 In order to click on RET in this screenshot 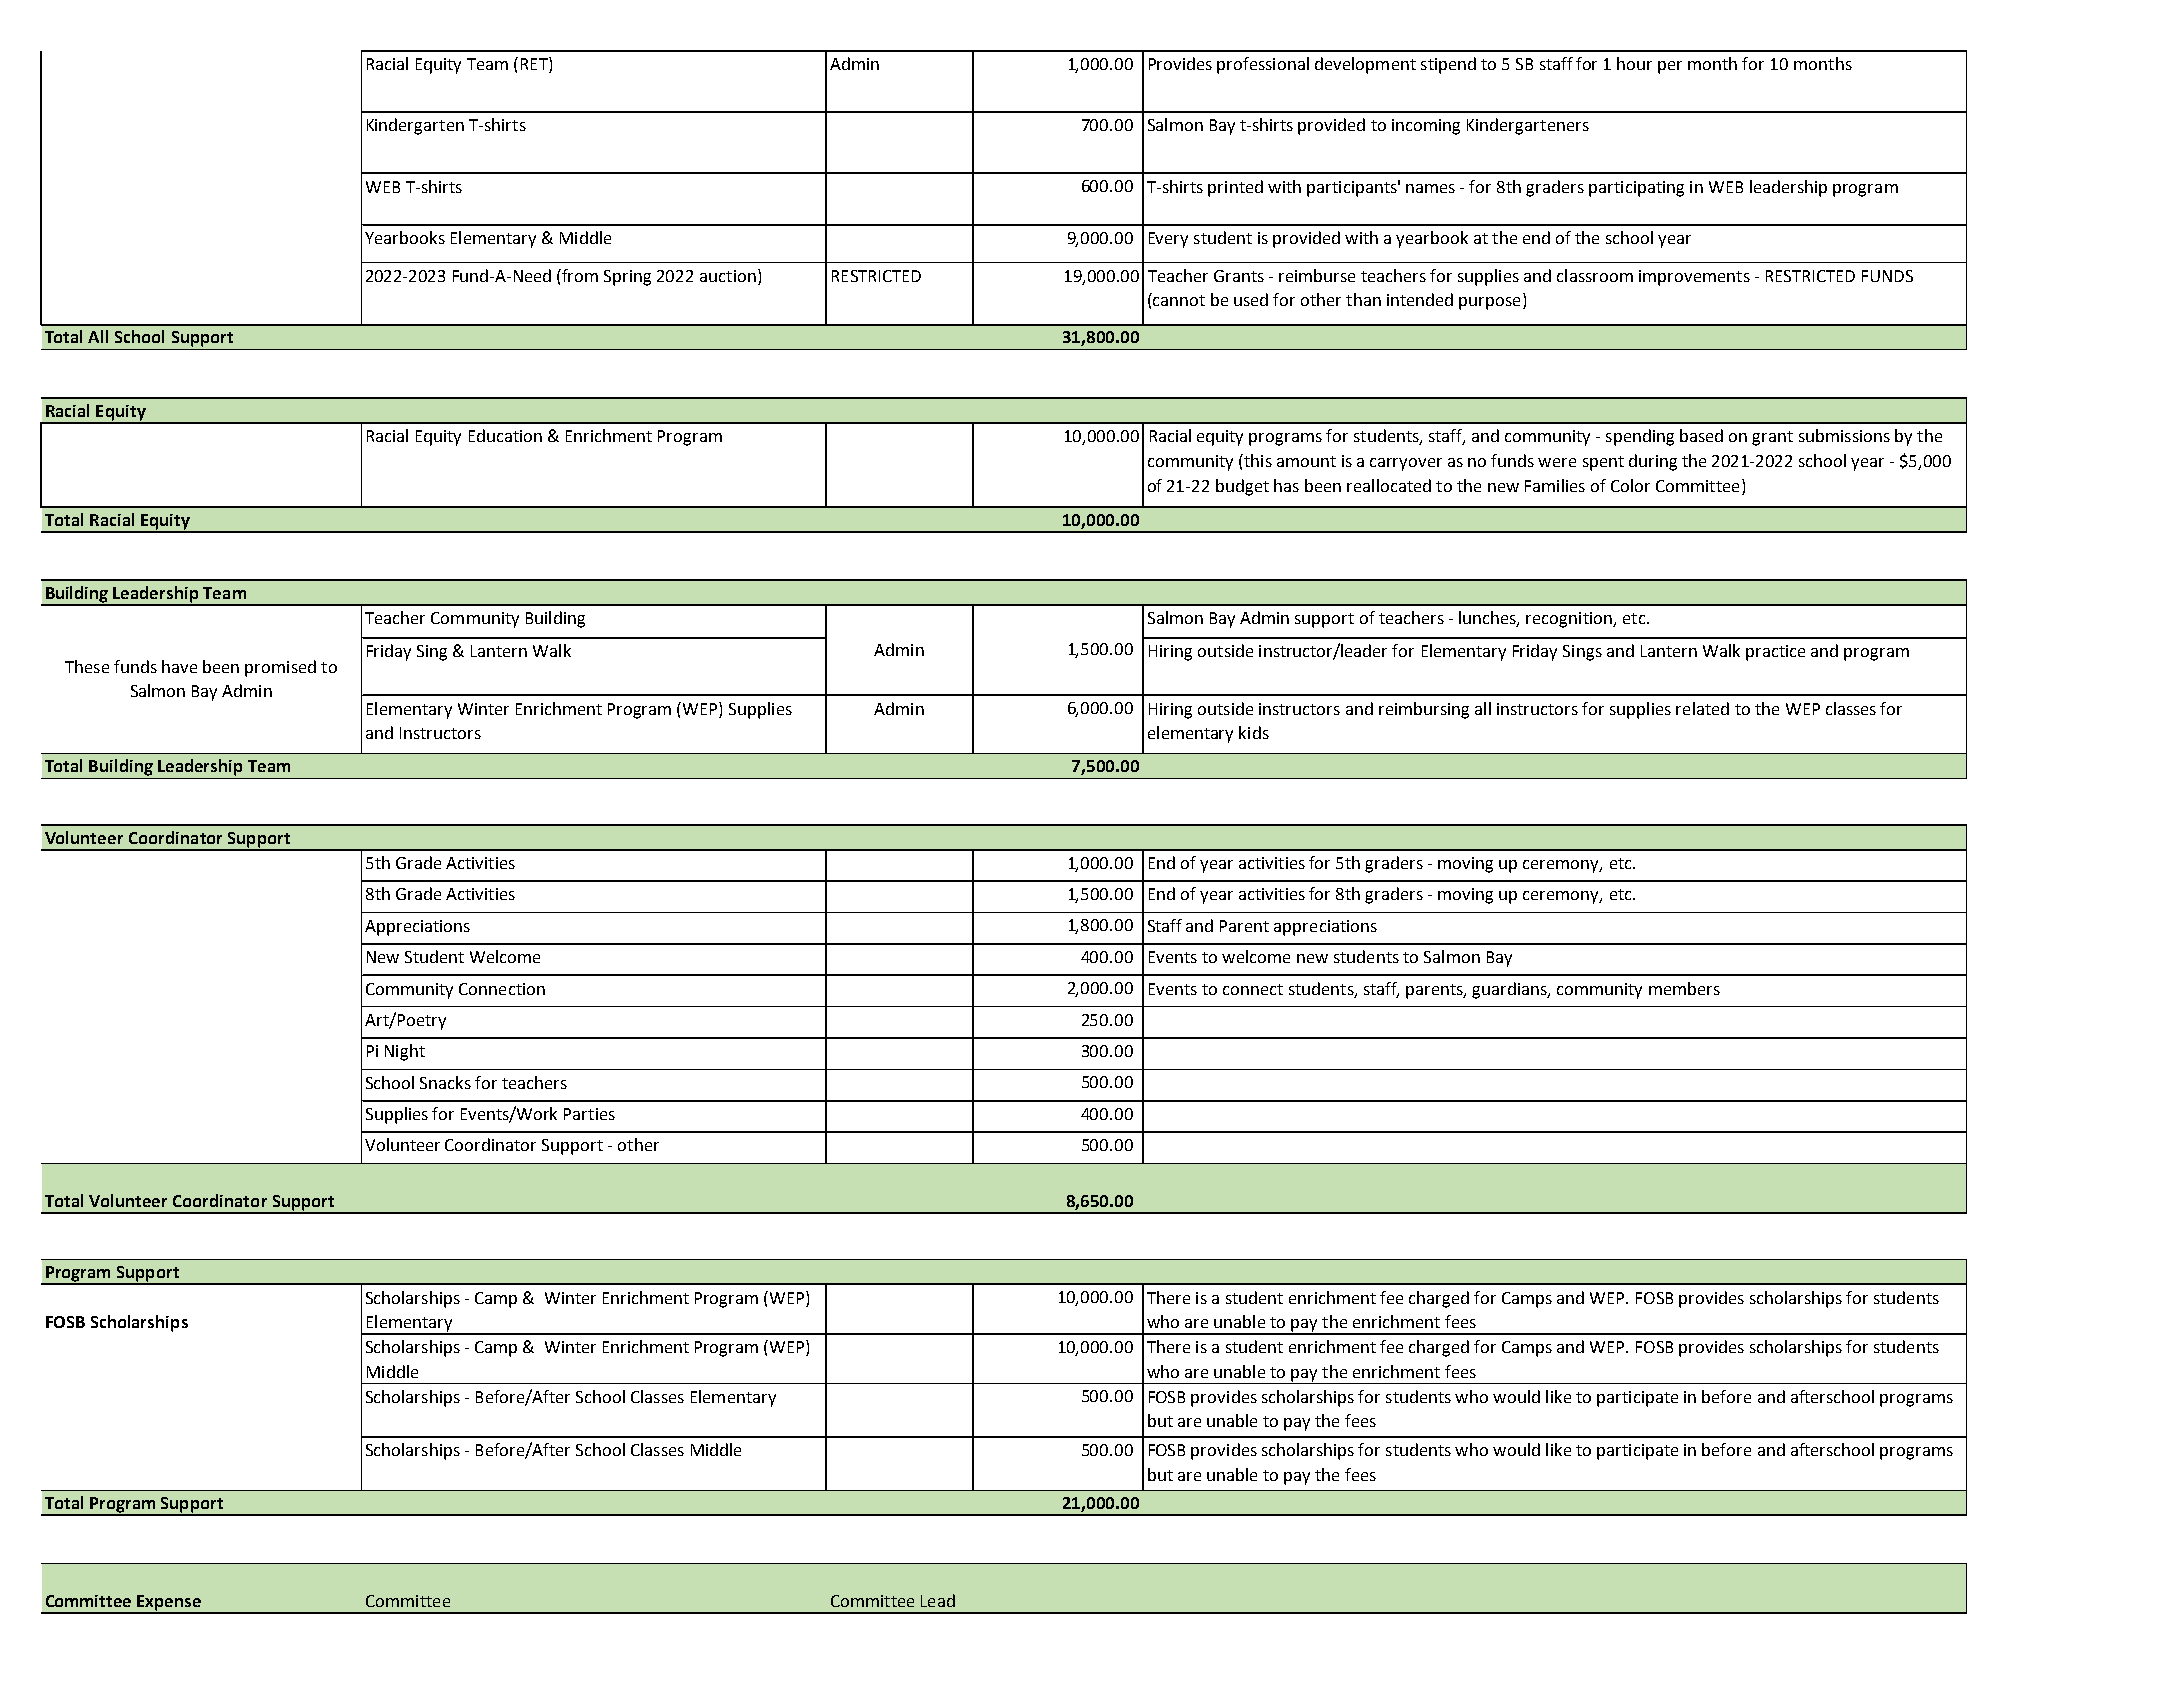, I will do `click(535, 65)`.
